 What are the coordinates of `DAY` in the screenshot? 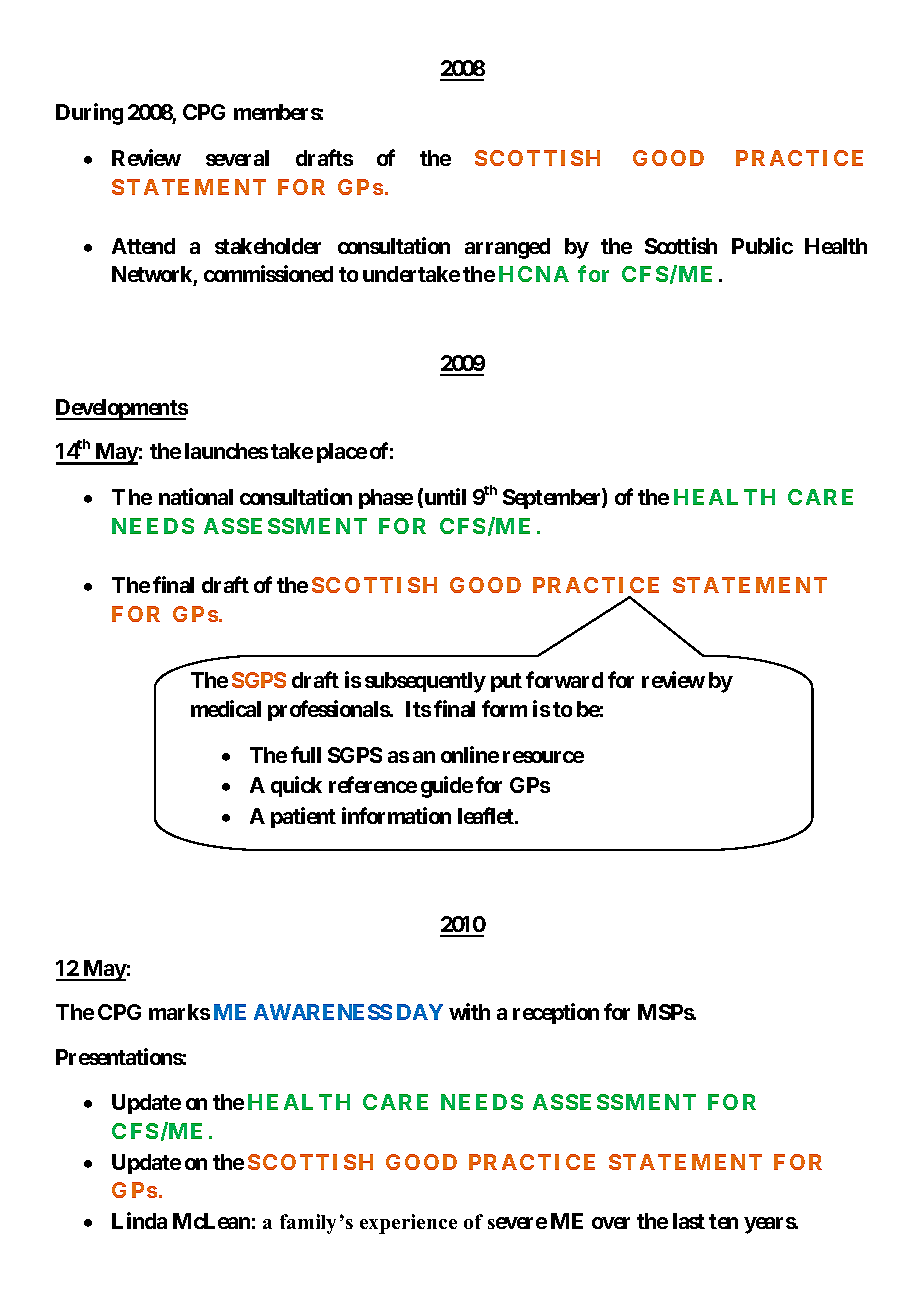 It's located at (420, 1012).
